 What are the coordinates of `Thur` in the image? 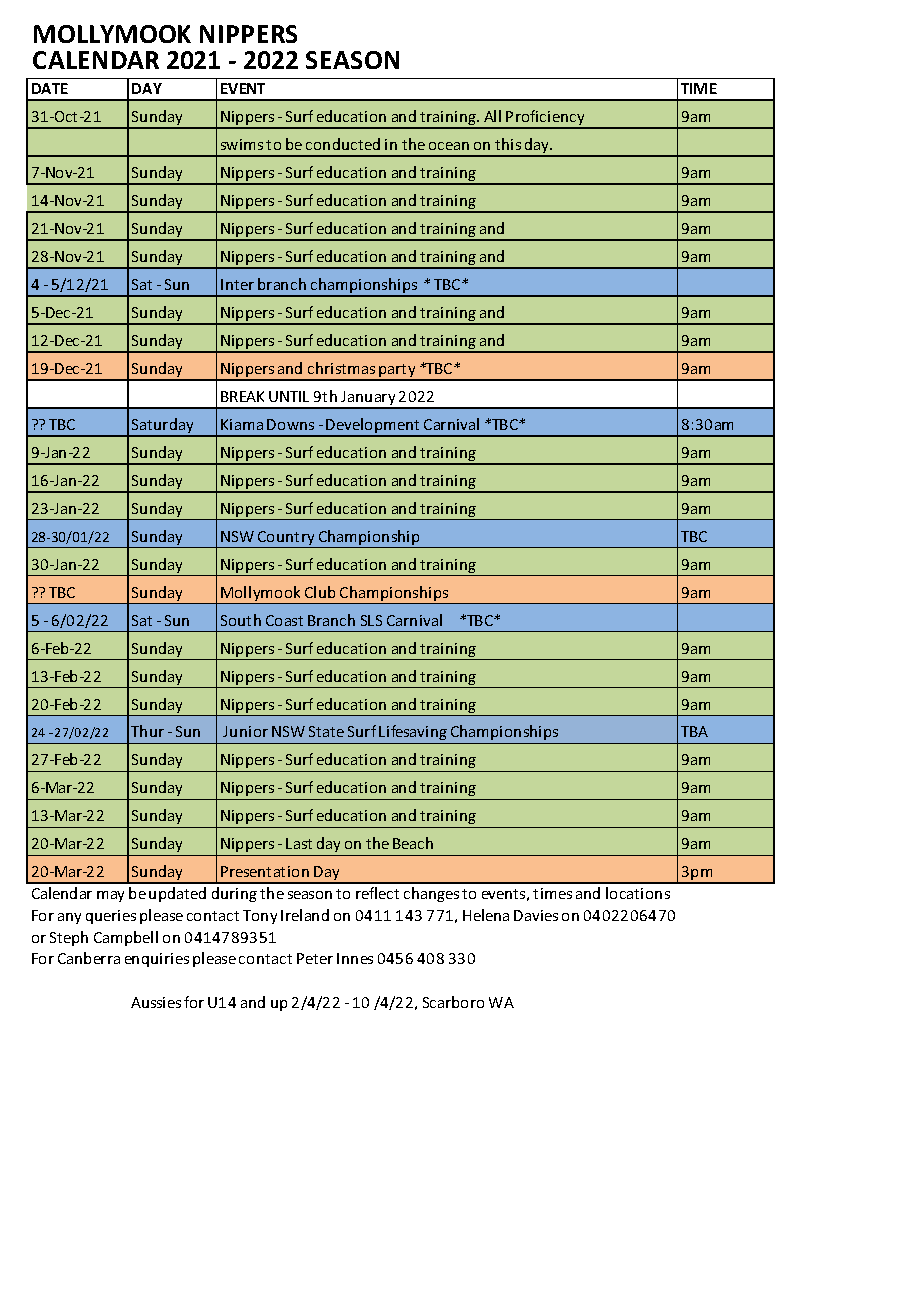 It's located at (147, 731).
